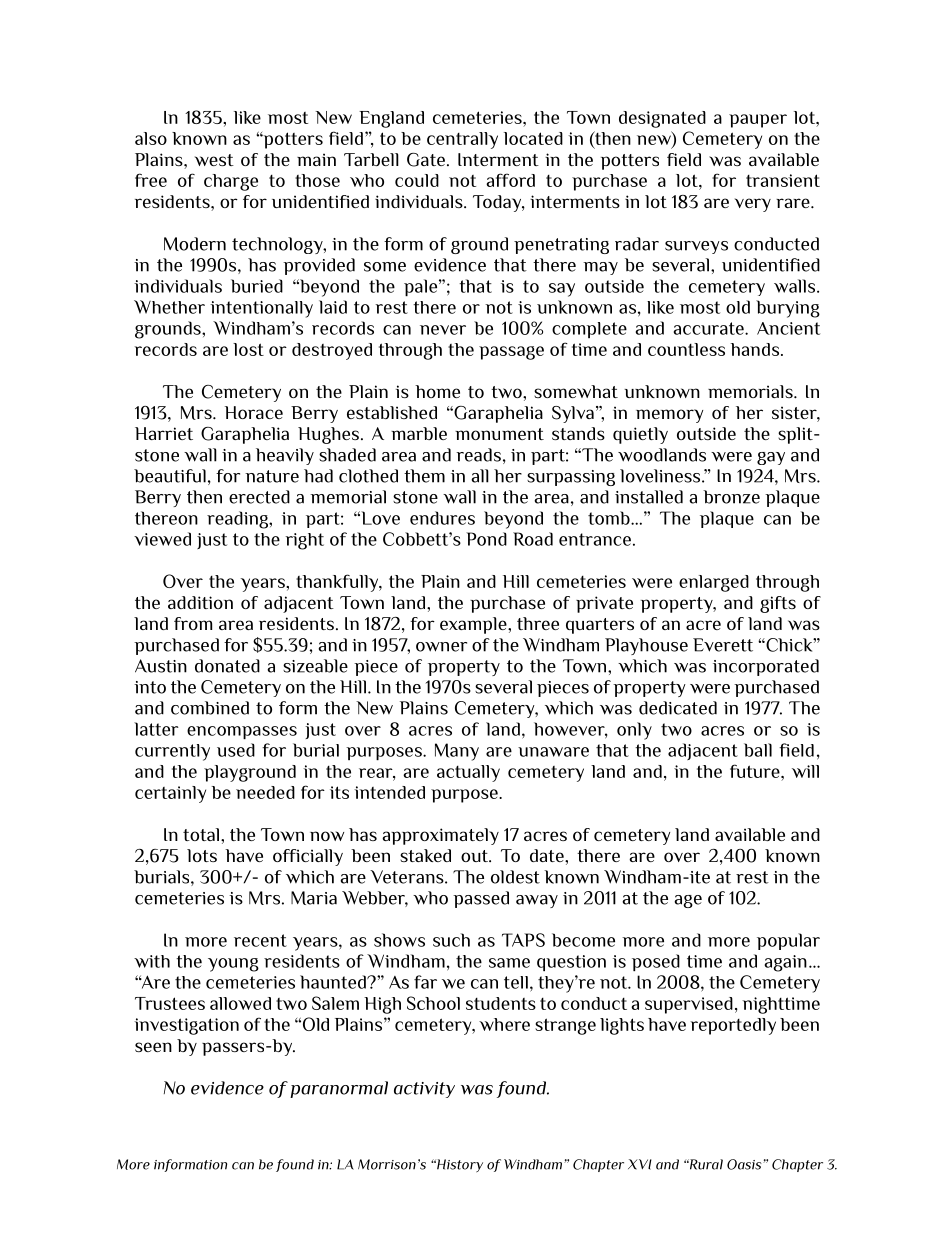 Image resolution: width=952 pixels, height=1233 pixels. I want to click on pauper, so click(758, 121).
